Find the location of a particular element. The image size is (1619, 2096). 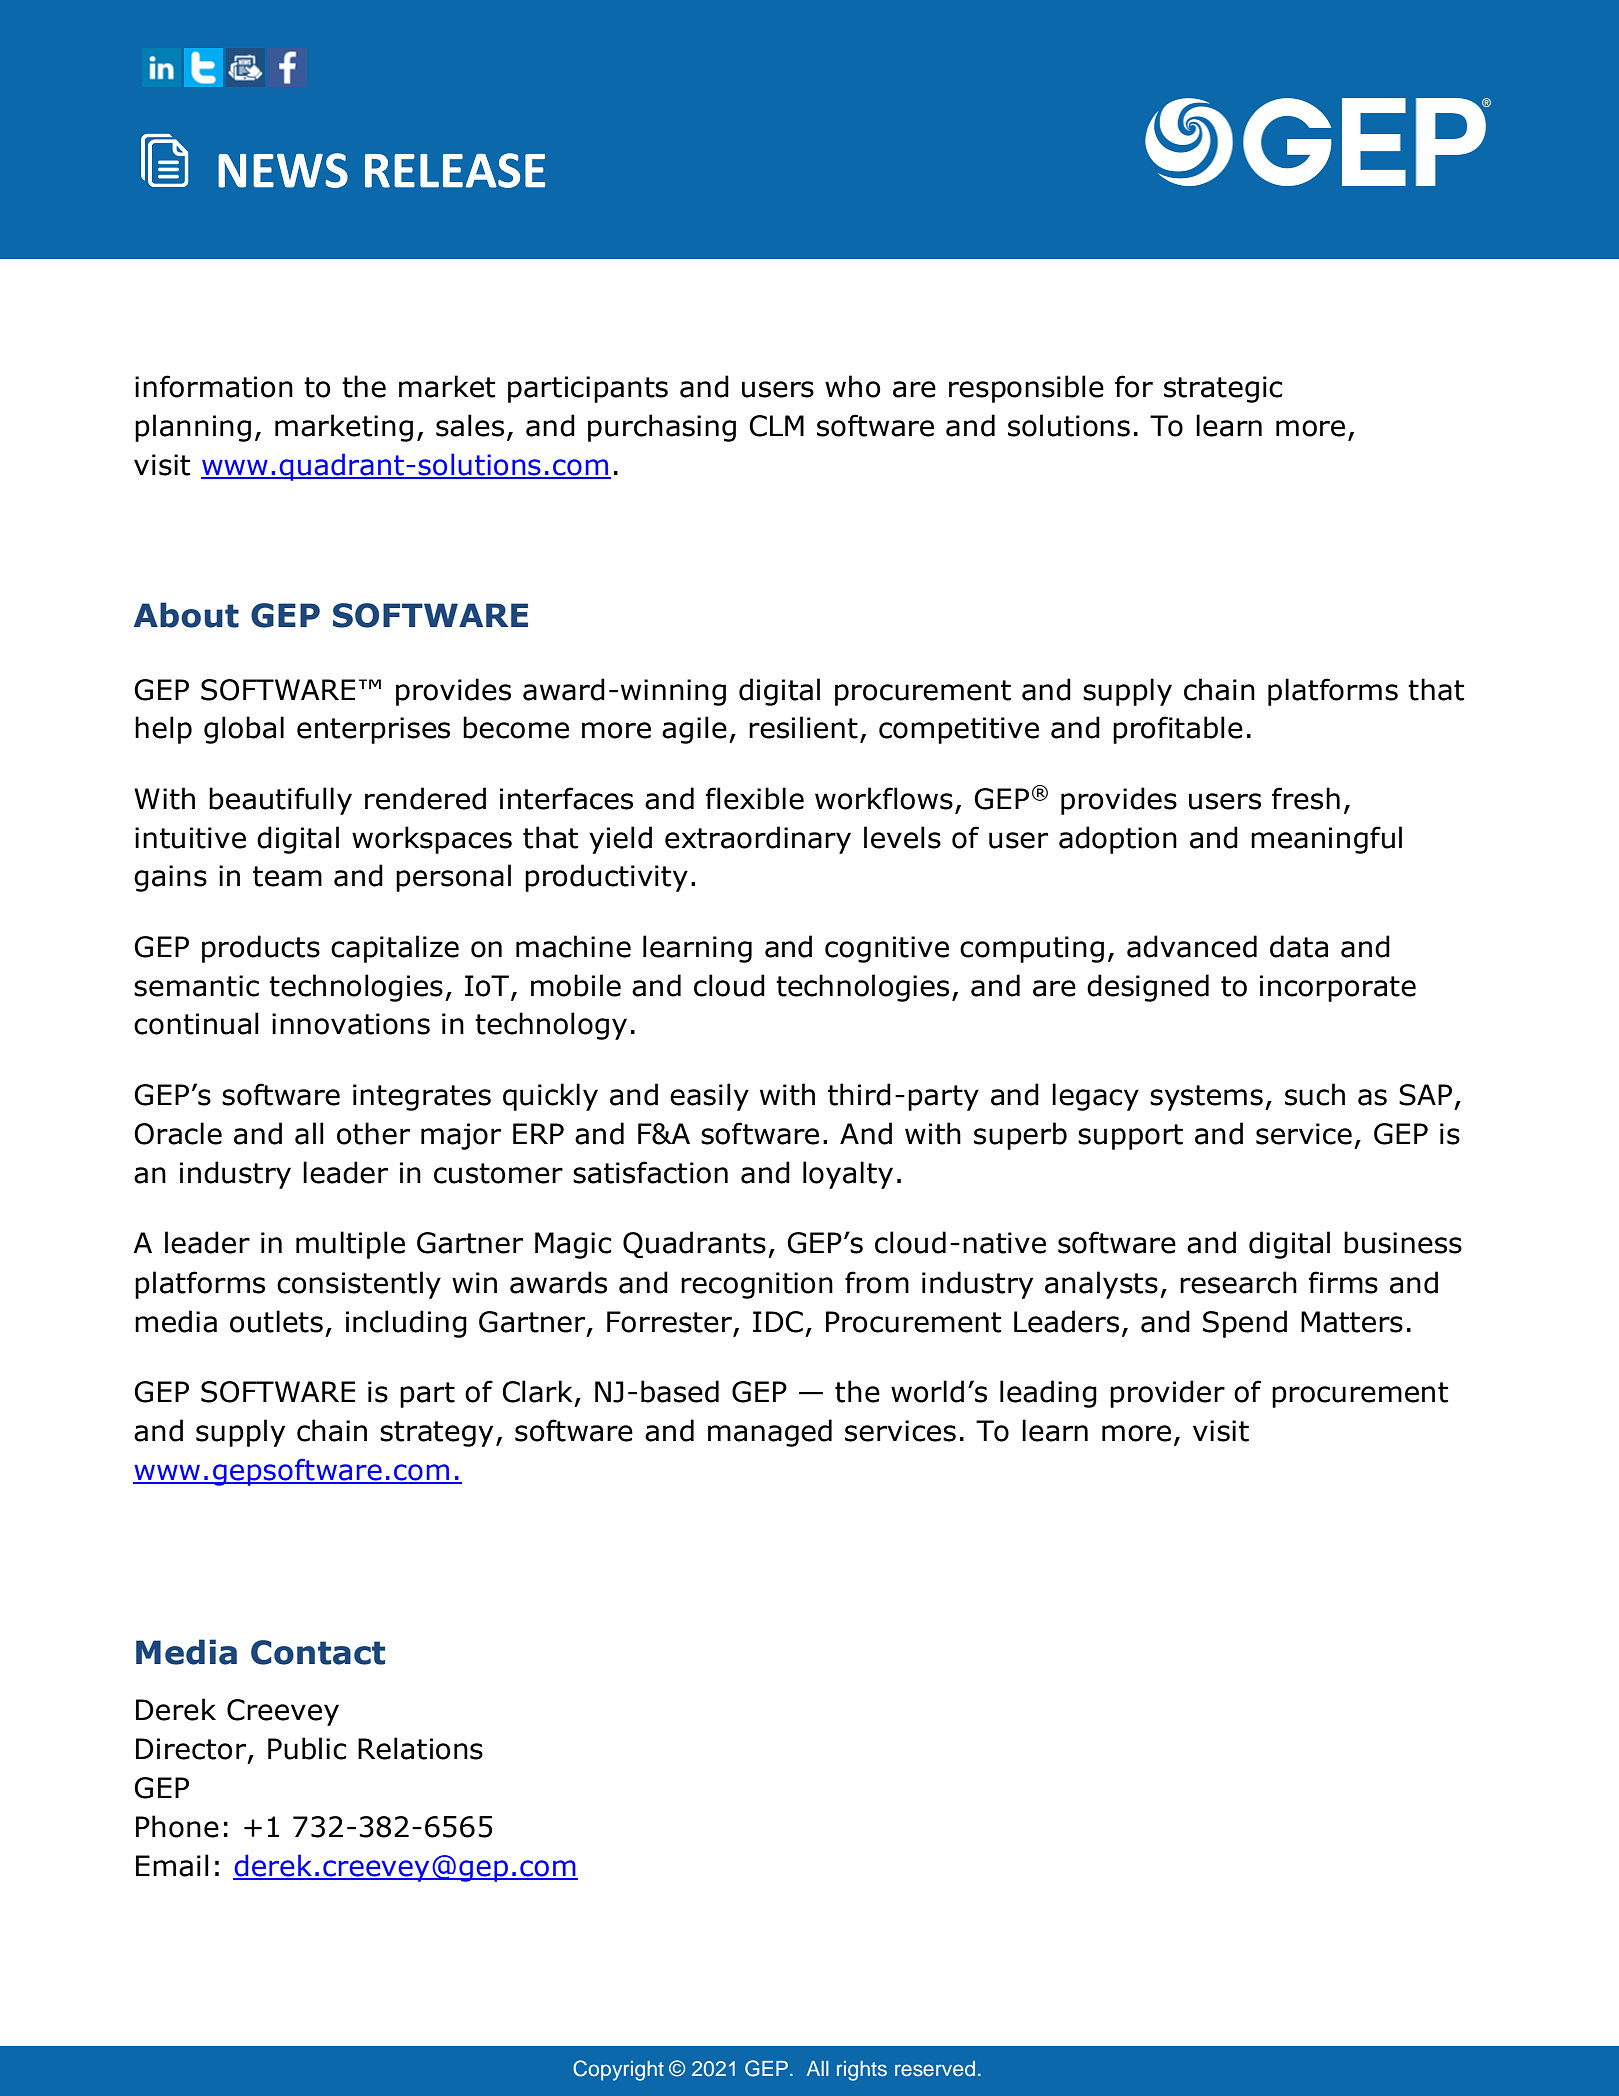

Email is located at coordinates (172, 1865).
